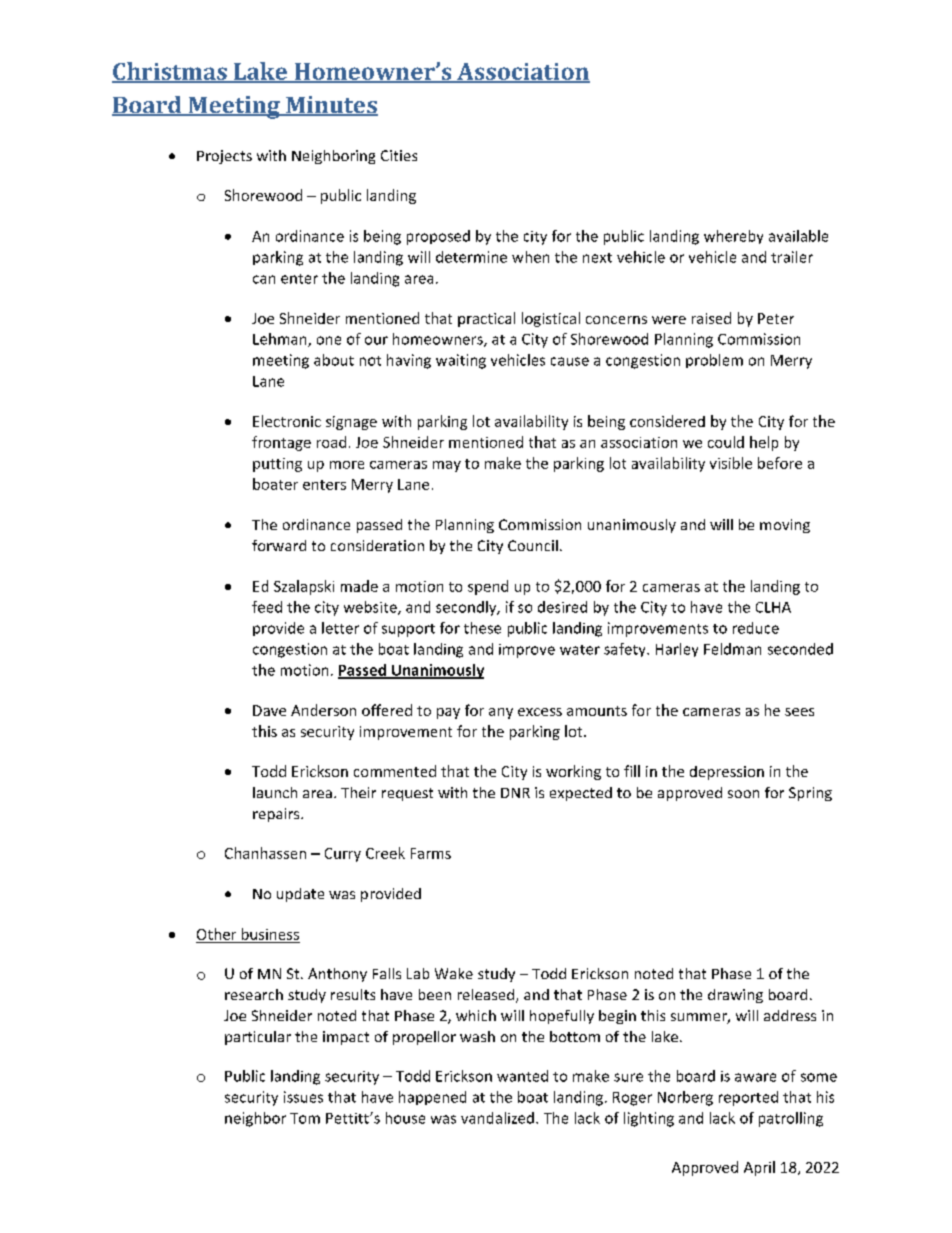 This page has width=952, height=1233. What do you see at coordinates (267, 607) in the page?
I see `feed` at bounding box center [267, 607].
